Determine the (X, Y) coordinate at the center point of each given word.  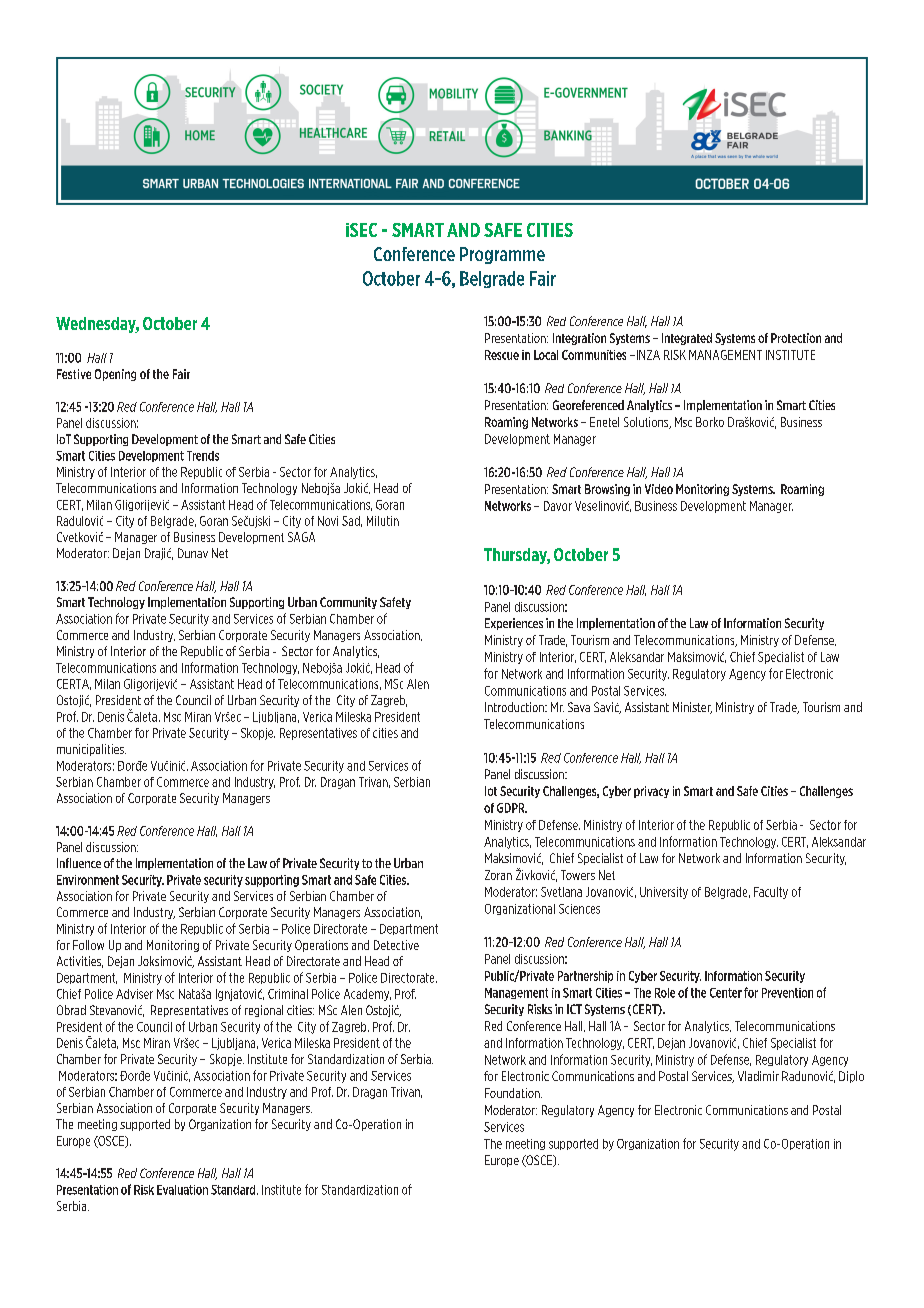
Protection (796, 338)
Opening (115, 375)
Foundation (513, 1093)
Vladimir (758, 1076)
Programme (502, 255)
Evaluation (182, 1190)
